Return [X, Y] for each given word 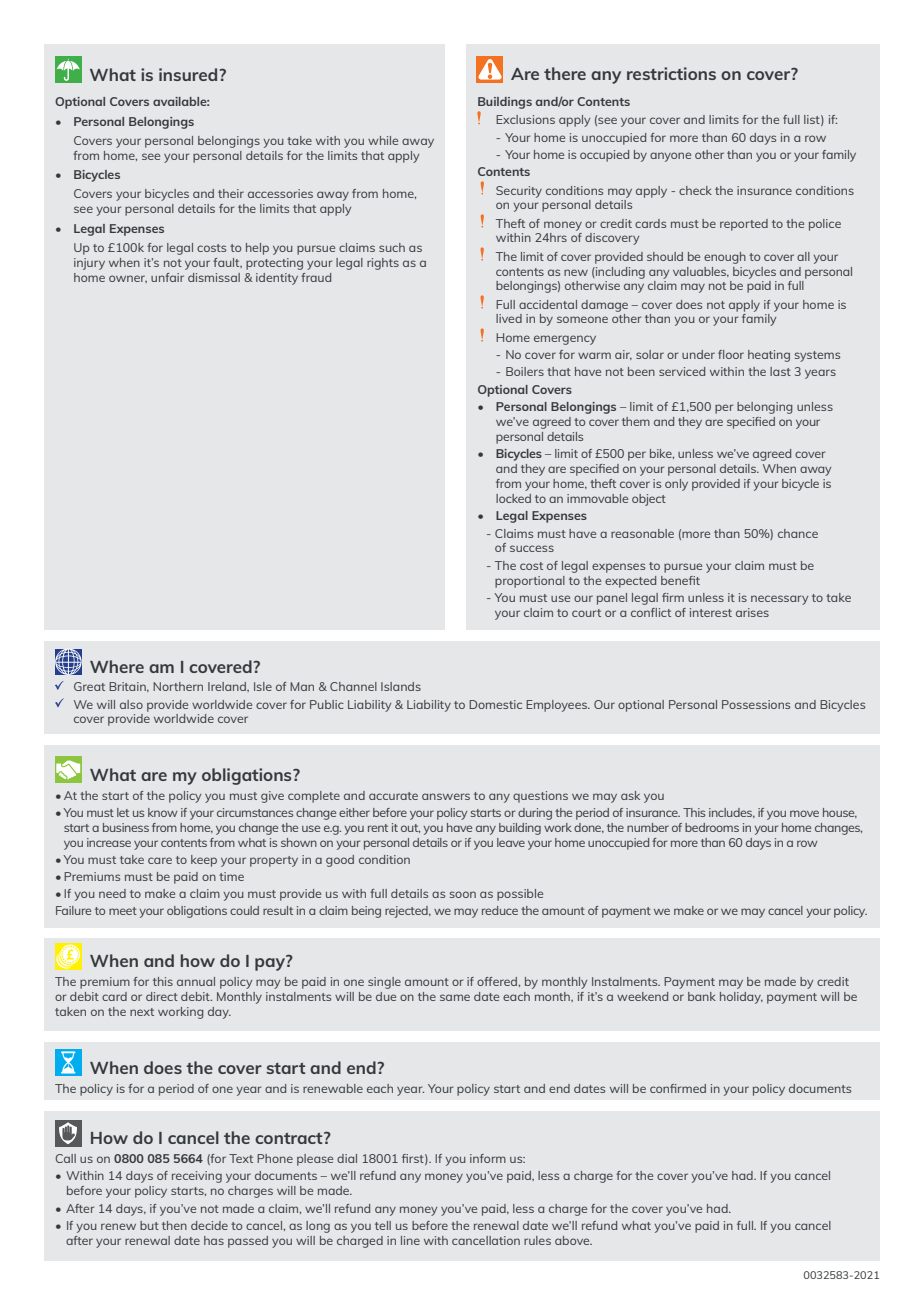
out [410, 828]
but [149, 1225]
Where [117, 666]
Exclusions [525, 119]
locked [513, 498]
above [573, 1240]
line [410, 1240]
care [160, 860]
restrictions [671, 73]
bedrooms [712, 827]
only [676, 485]
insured [188, 74]
